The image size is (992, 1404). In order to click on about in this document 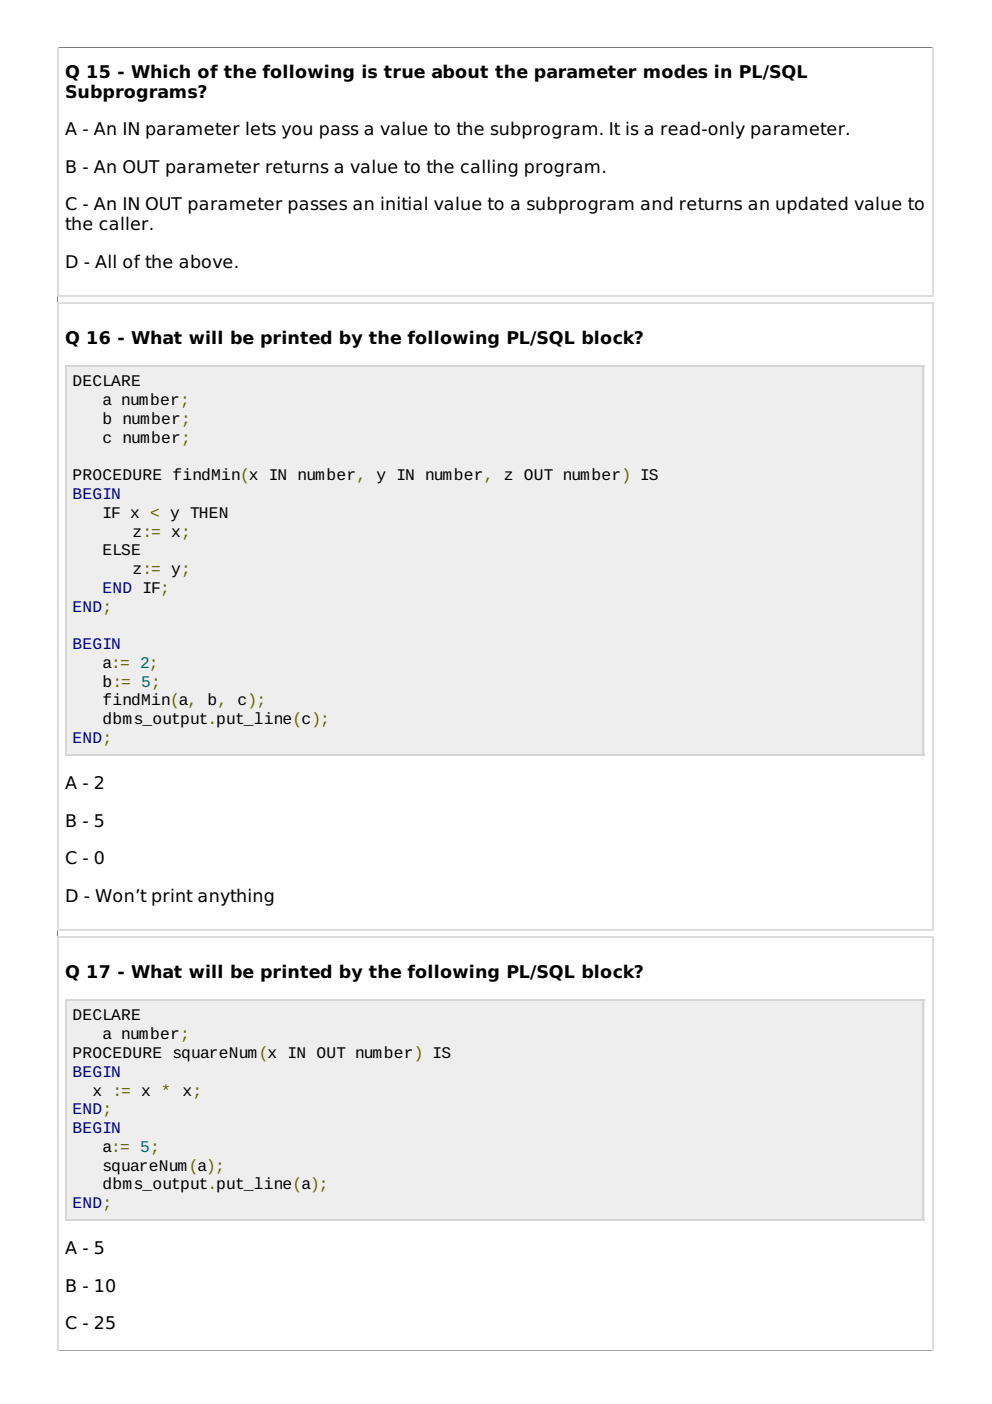, I will do `click(460, 71)`.
